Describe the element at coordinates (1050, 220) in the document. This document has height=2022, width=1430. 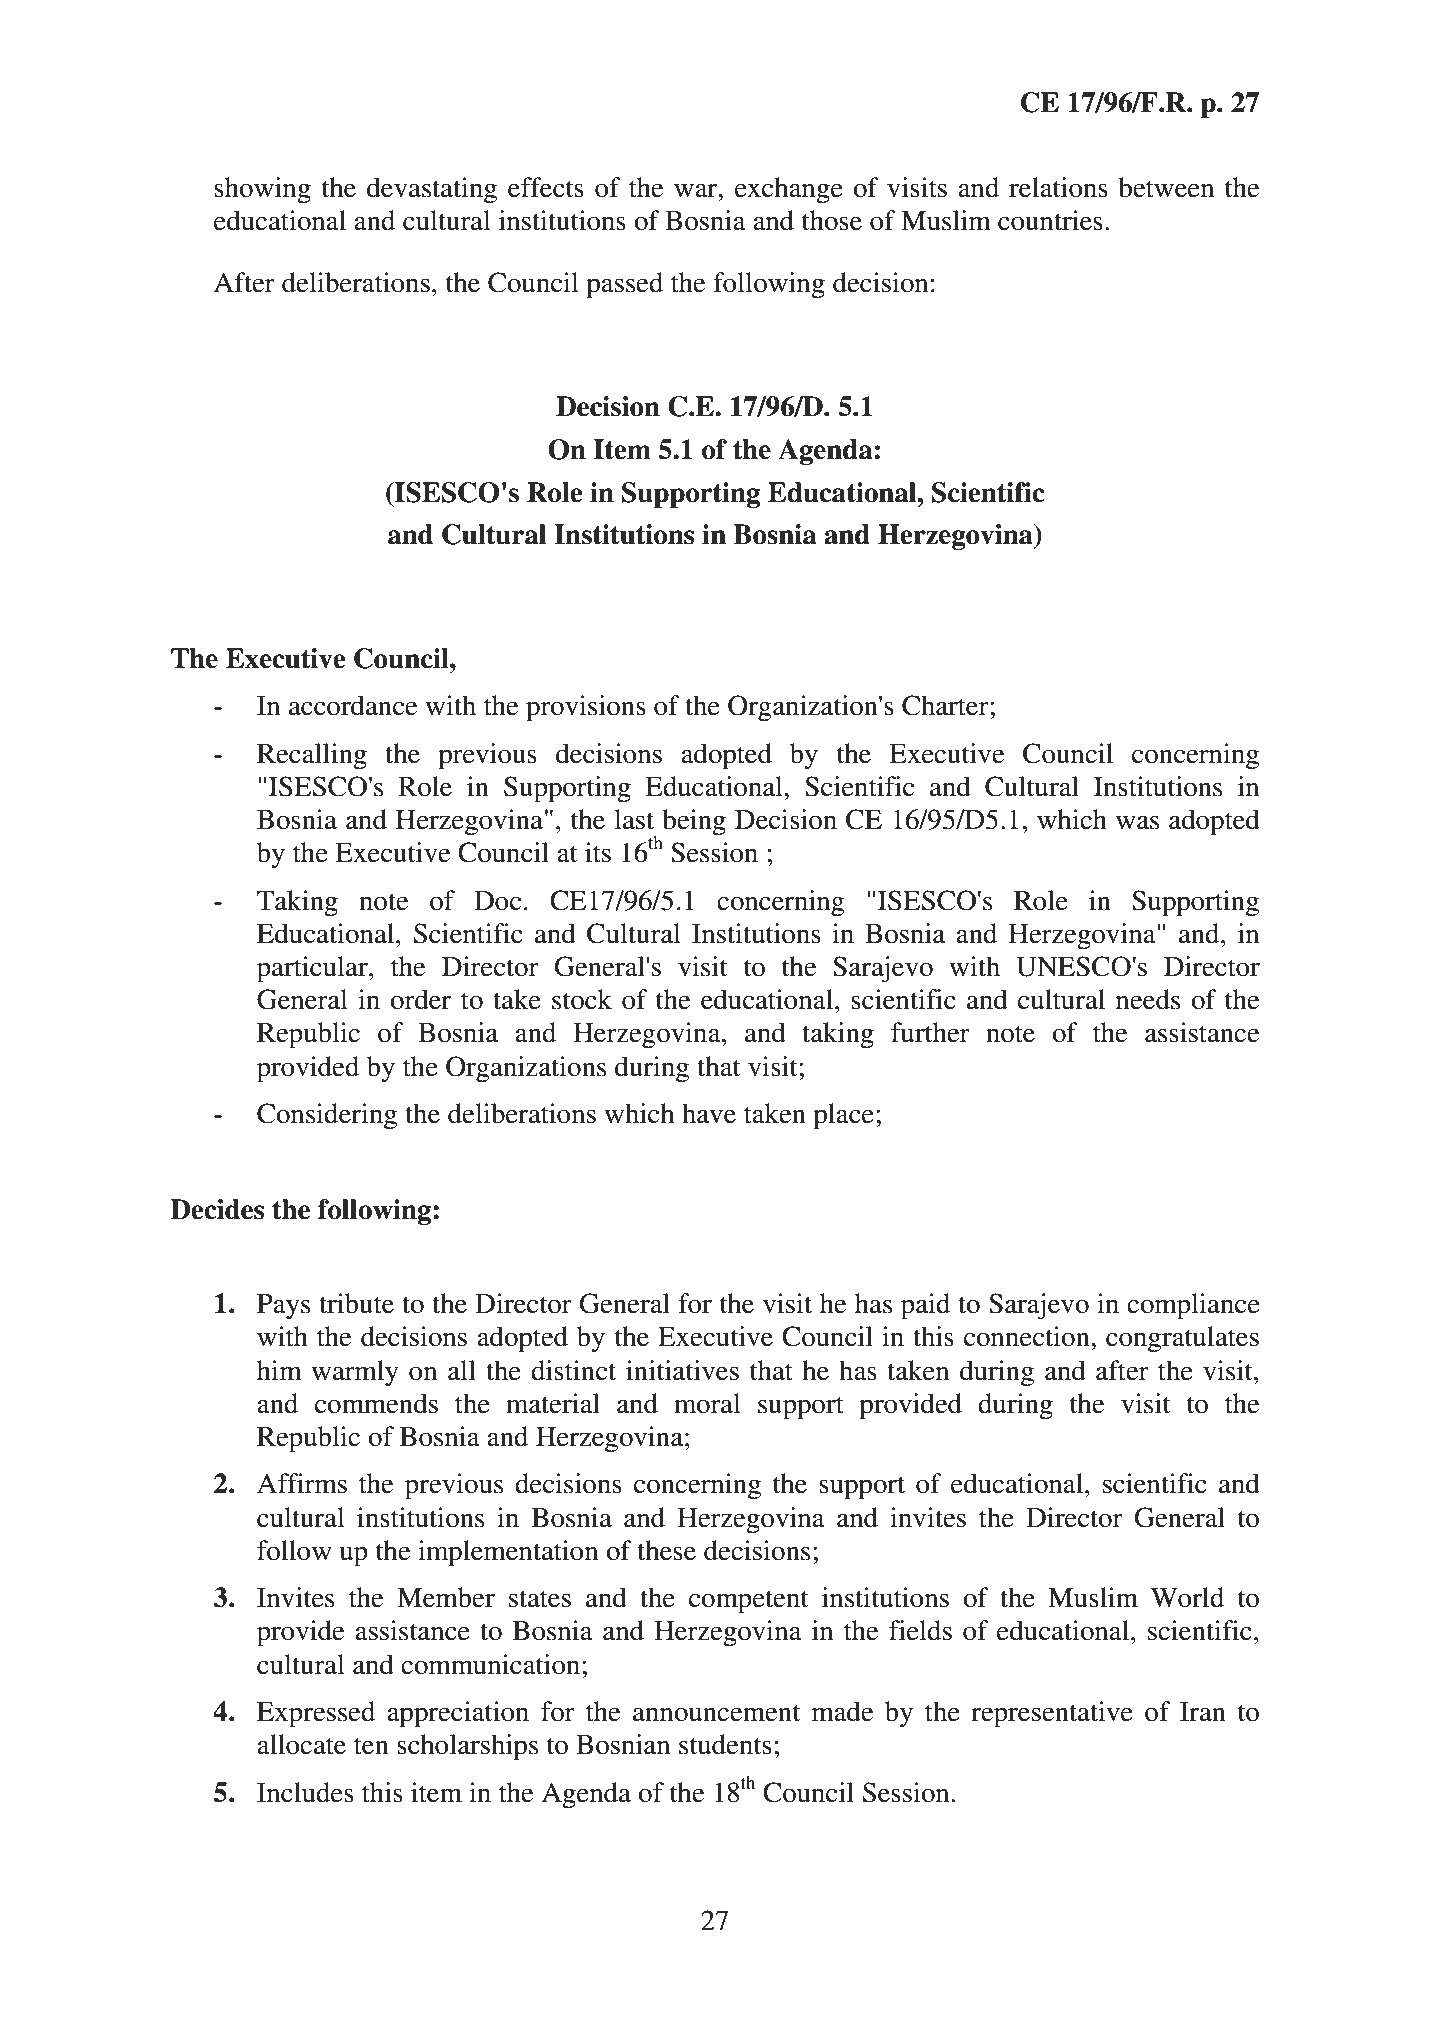
I see `countries` at that location.
